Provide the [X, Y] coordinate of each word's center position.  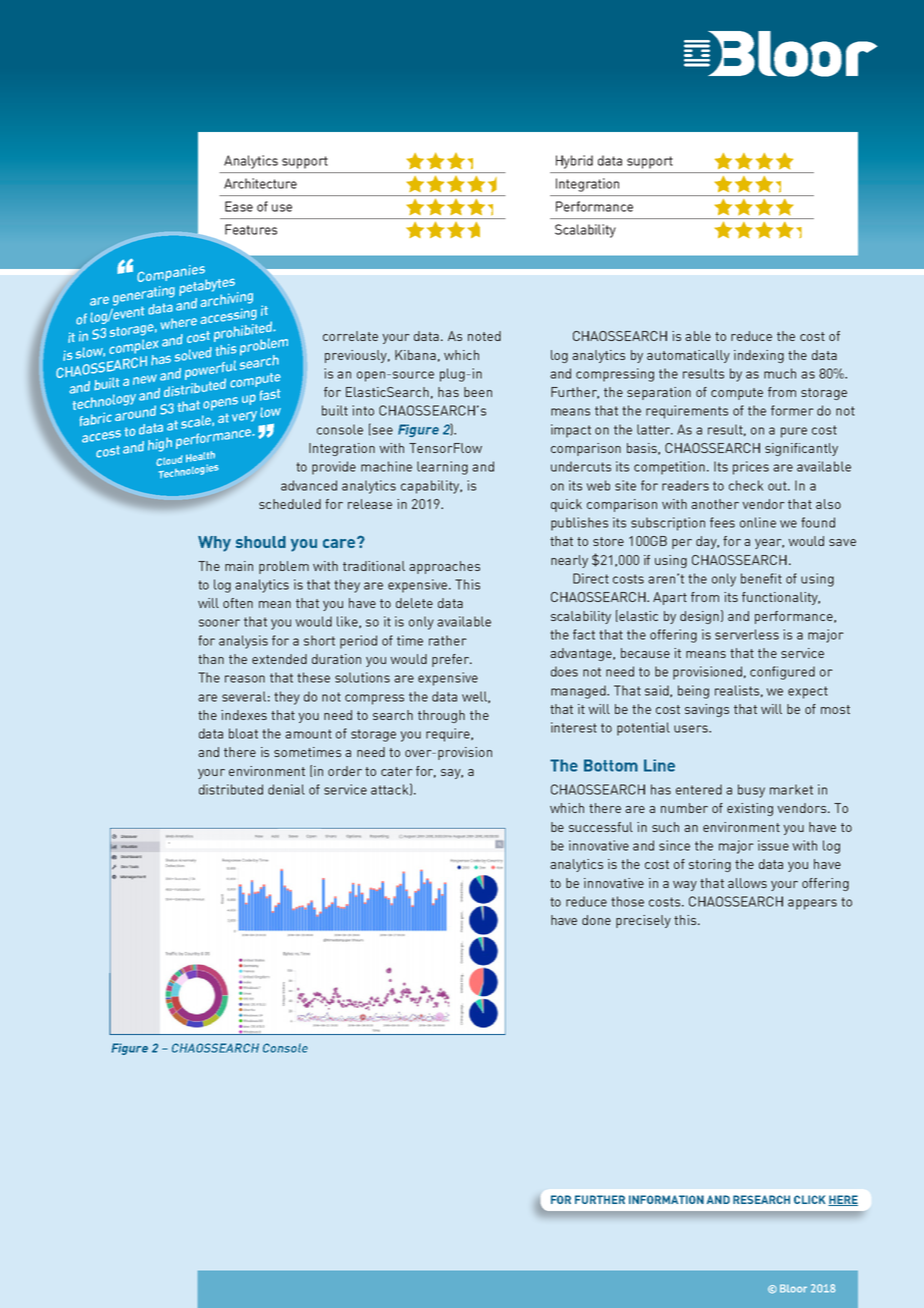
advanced [309, 485]
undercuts [581, 466]
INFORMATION [666, 1199]
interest [574, 727]
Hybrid [574, 162]
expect [808, 692]
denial [286, 789]
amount [308, 734]
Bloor [793, 1288]
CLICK [809, 1199]
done [596, 920]
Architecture [260, 183]
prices [751, 468]
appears [812, 904]
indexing [759, 356]
